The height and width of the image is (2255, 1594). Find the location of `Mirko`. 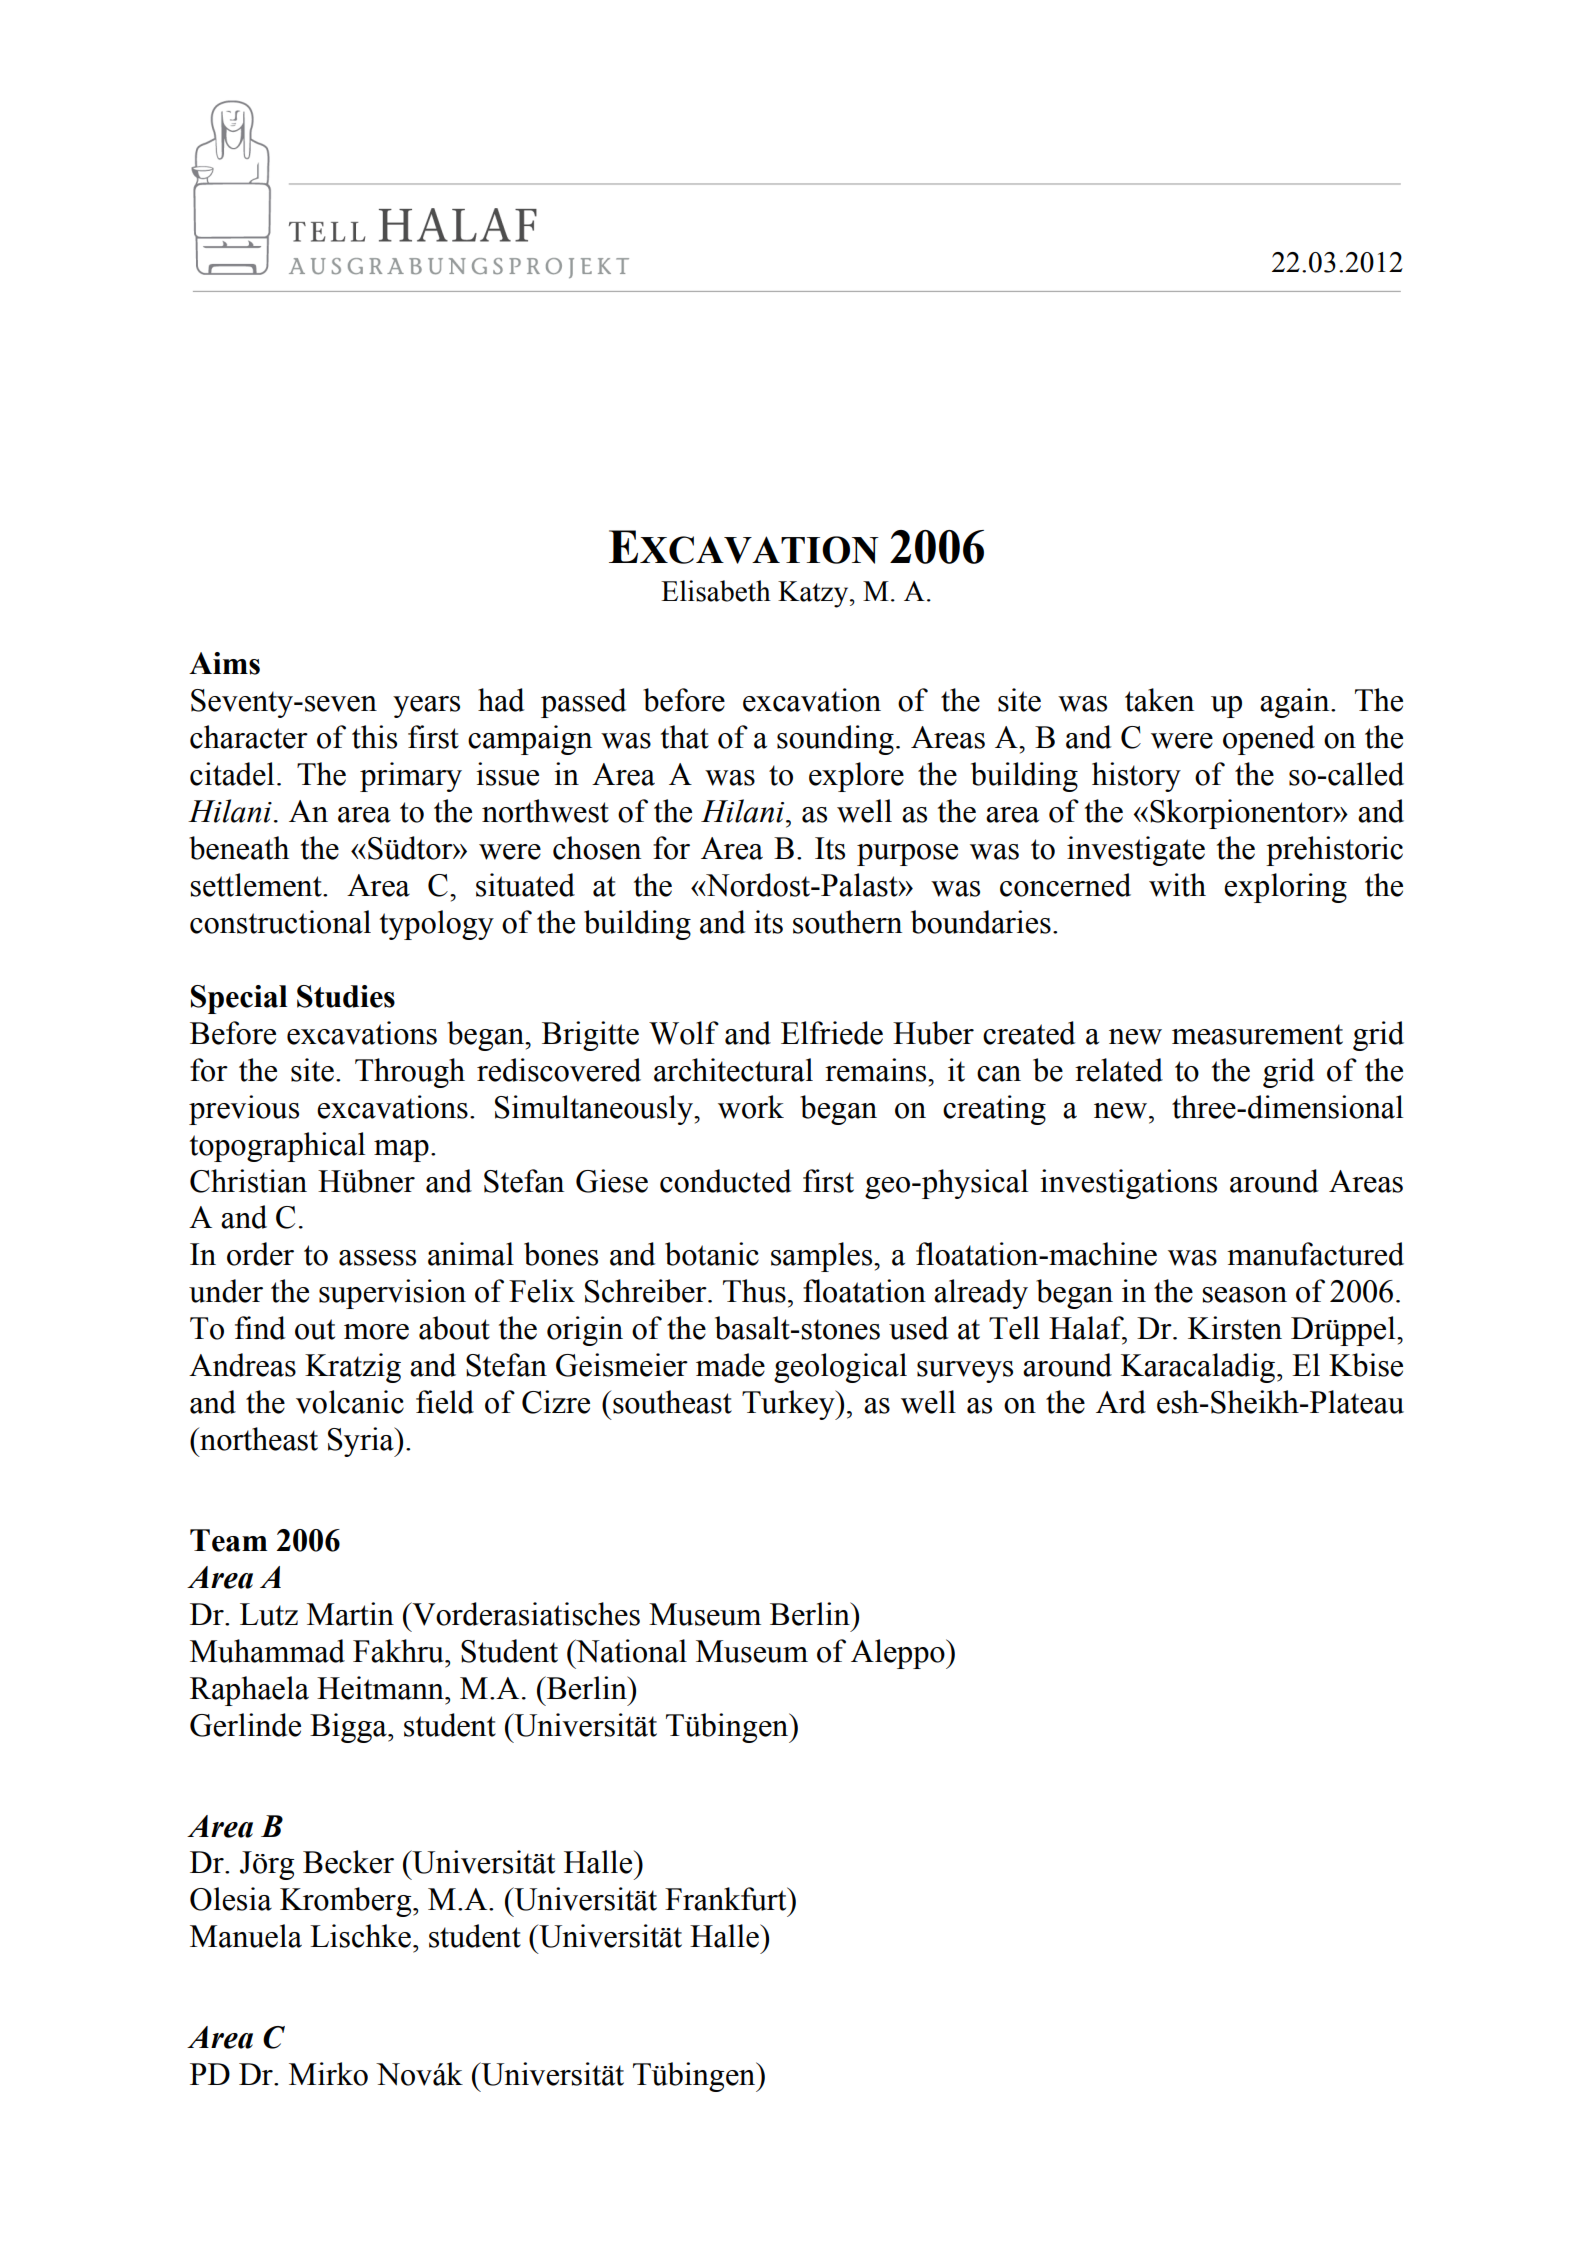

Mirko is located at coordinates (328, 2074).
